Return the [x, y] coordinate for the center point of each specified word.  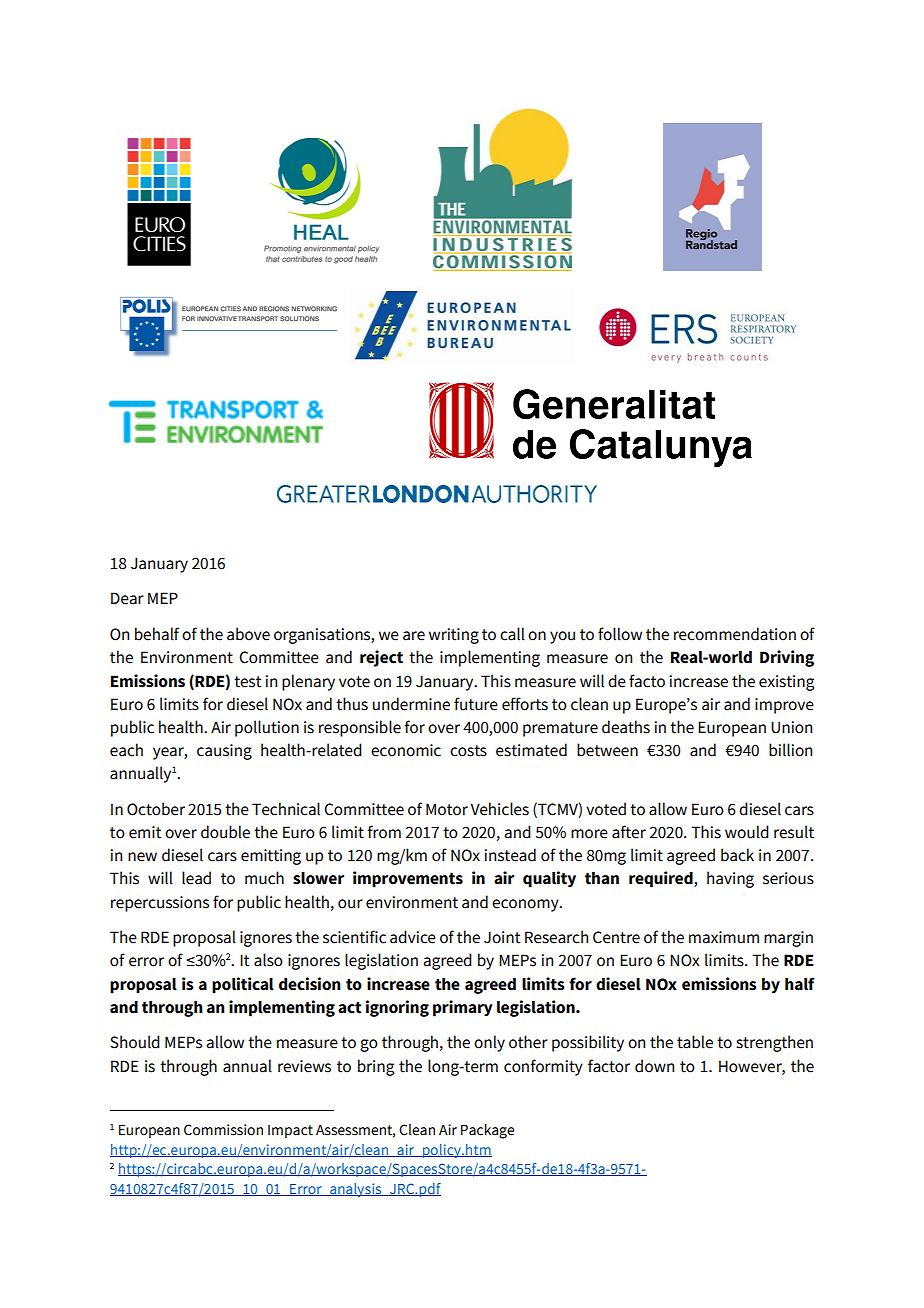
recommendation [735, 634]
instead [510, 855]
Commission [223, 1130]
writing [454, 636]
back [737, 855]
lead [196, 878]
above [248, 634]
